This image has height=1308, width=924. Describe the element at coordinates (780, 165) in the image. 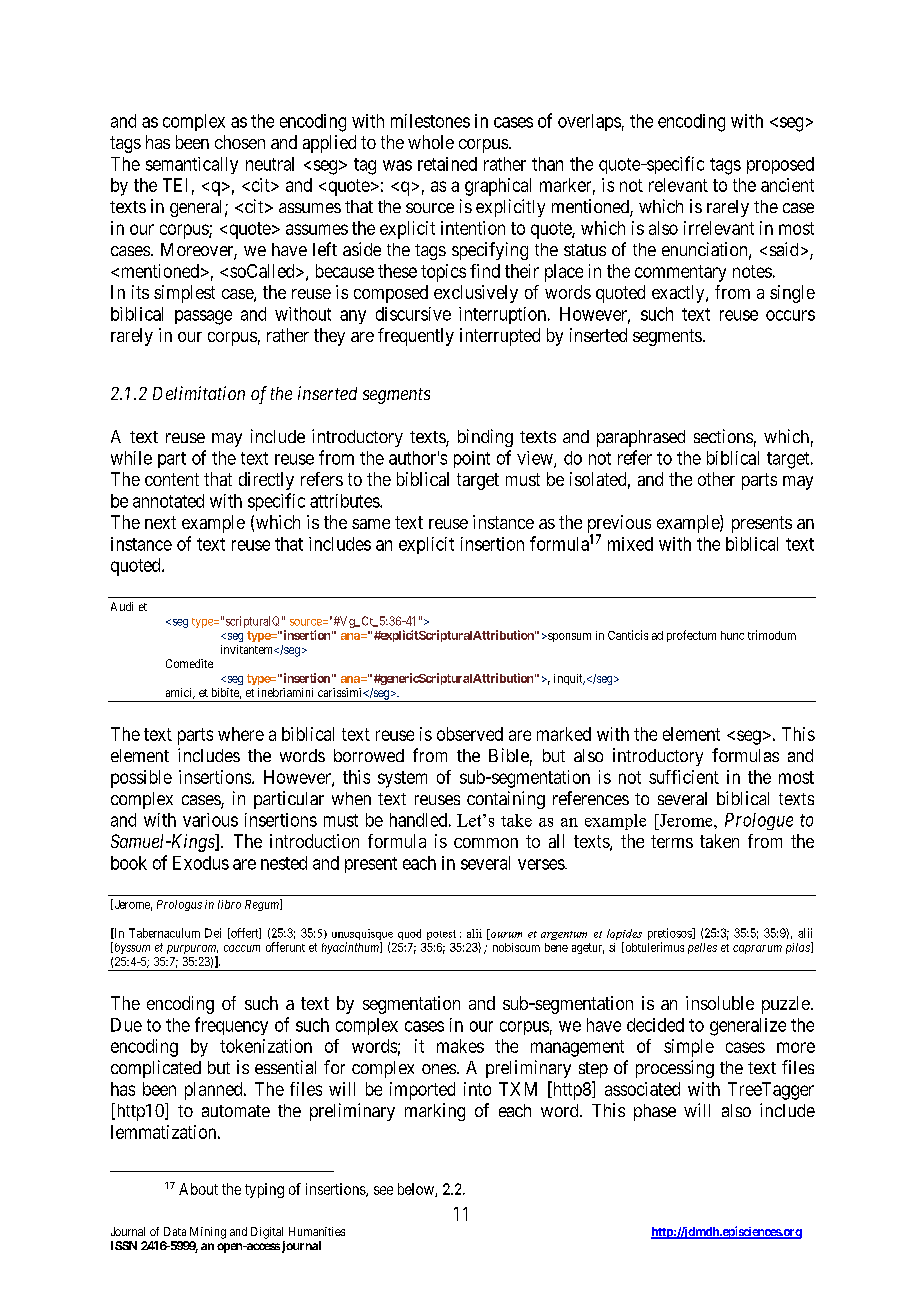

I see `proposed` at that location.
